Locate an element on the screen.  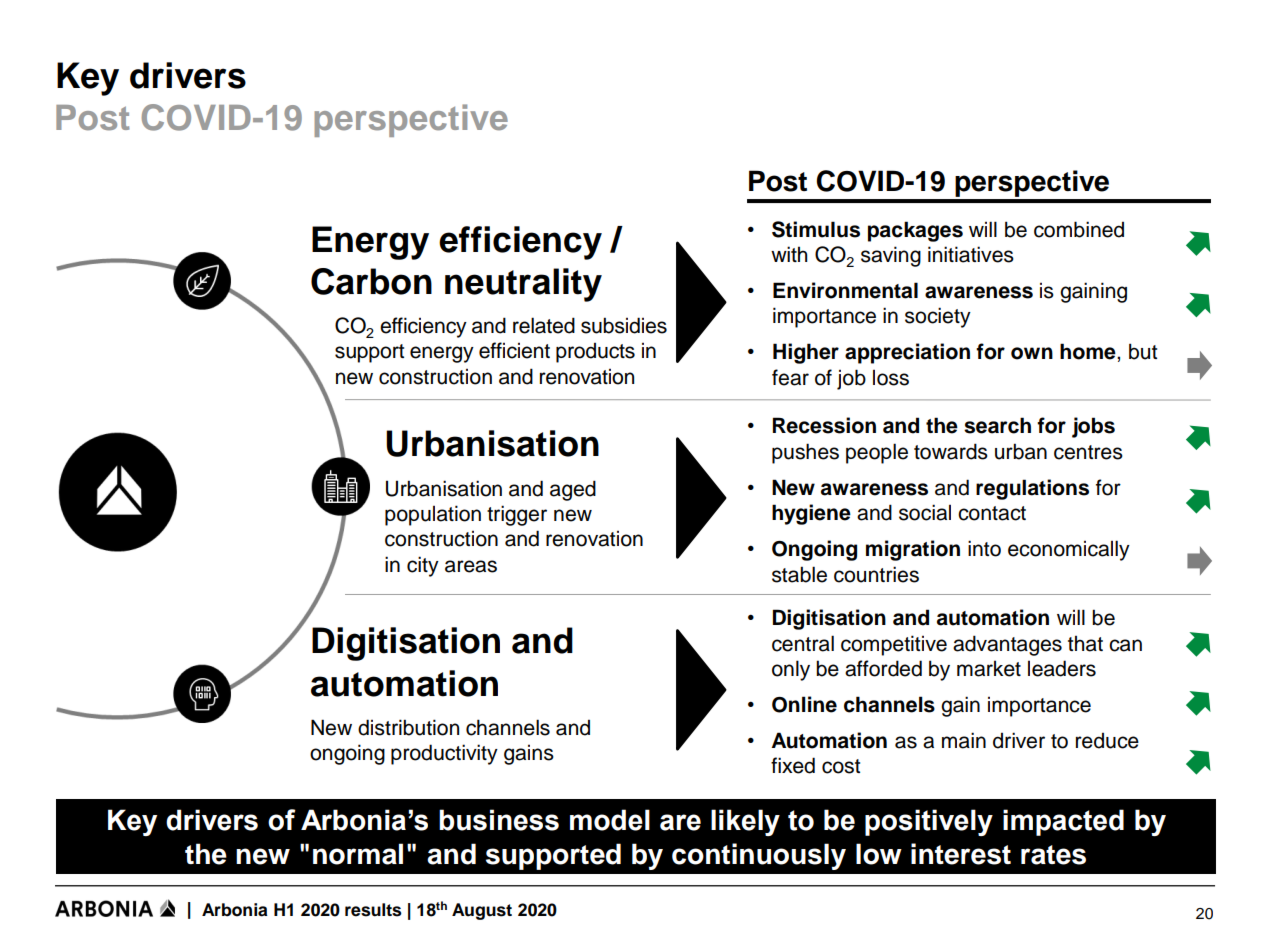
leaders is located at coordinates (1062, 668).
